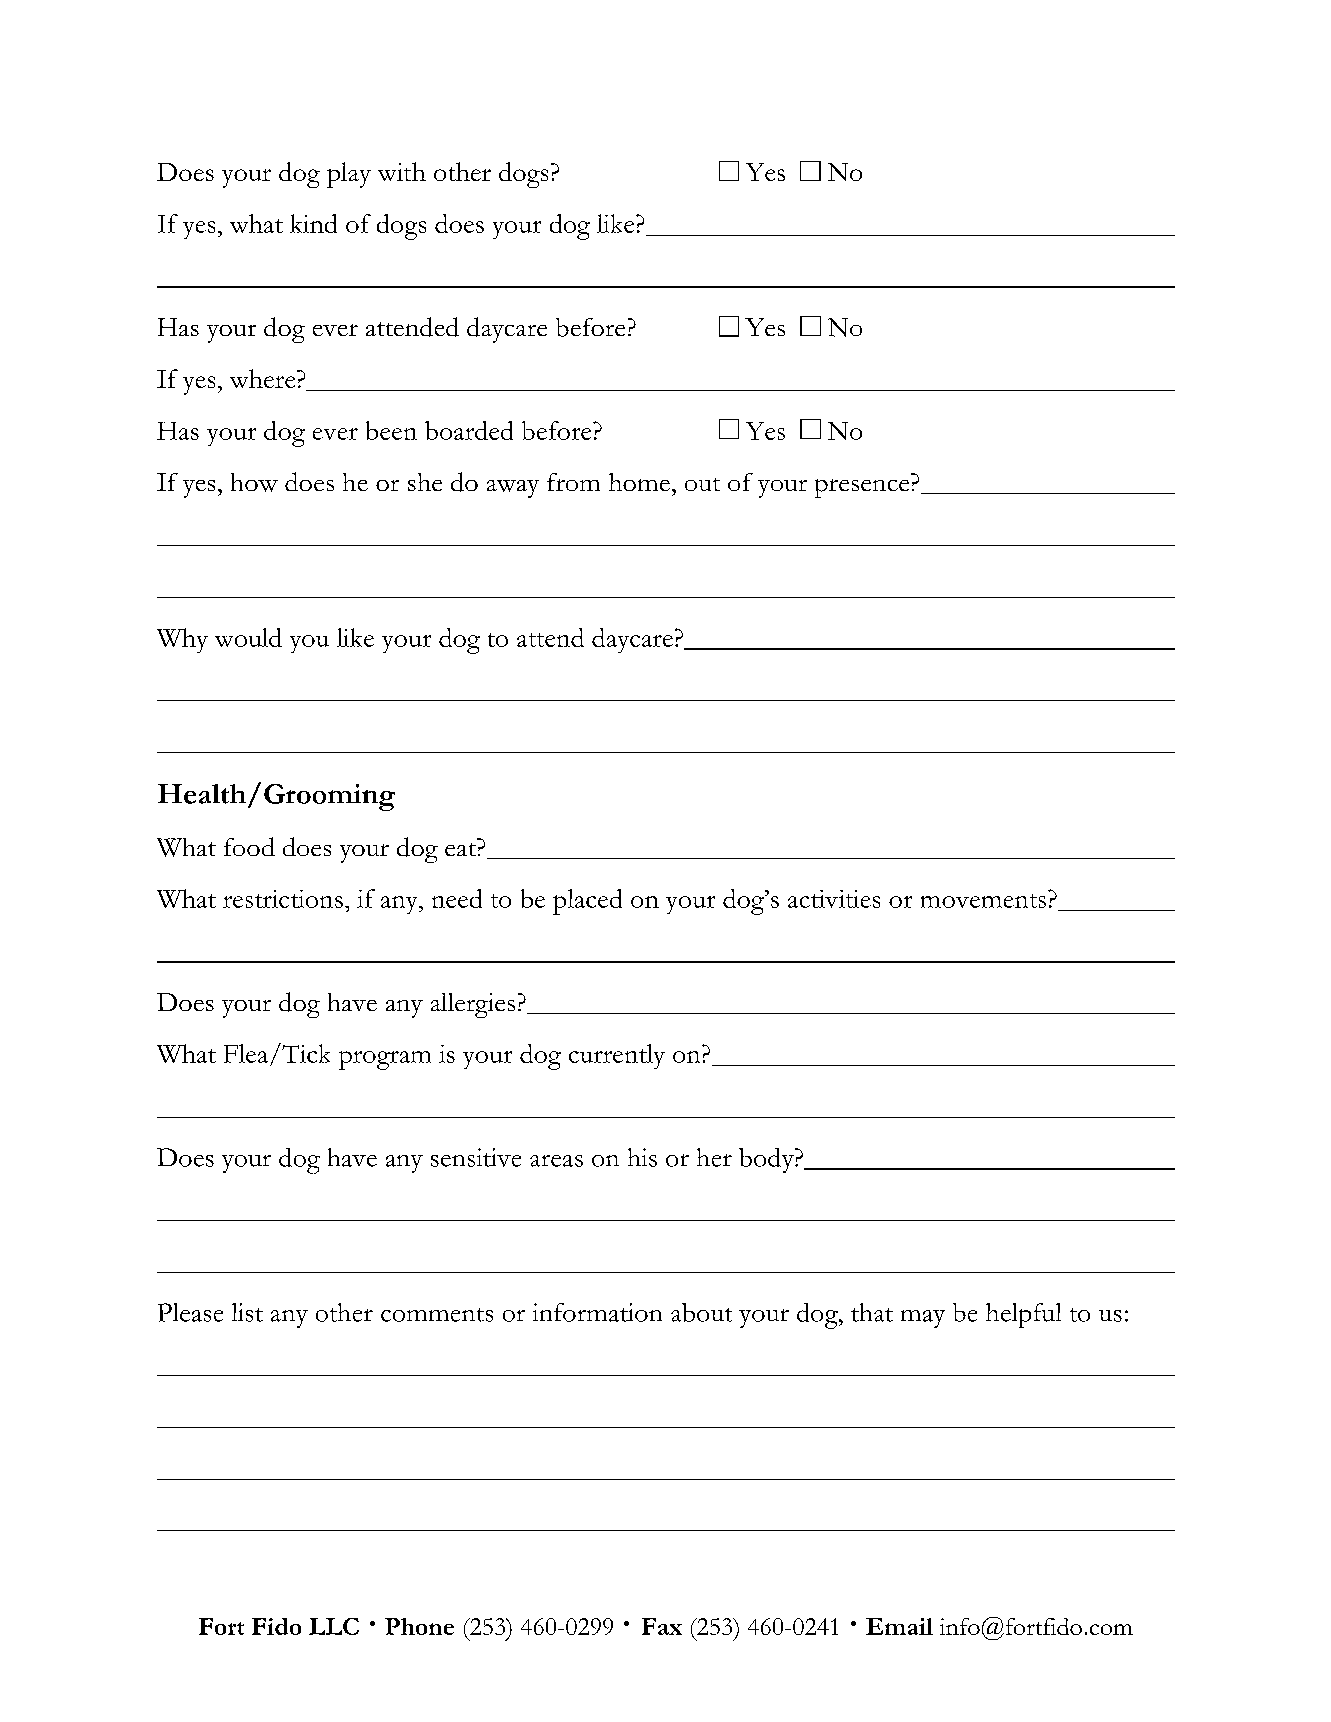 Image resolution: width=1331 pixels, height=1722 pixels. I want to click on may, so click(923, 1319).
